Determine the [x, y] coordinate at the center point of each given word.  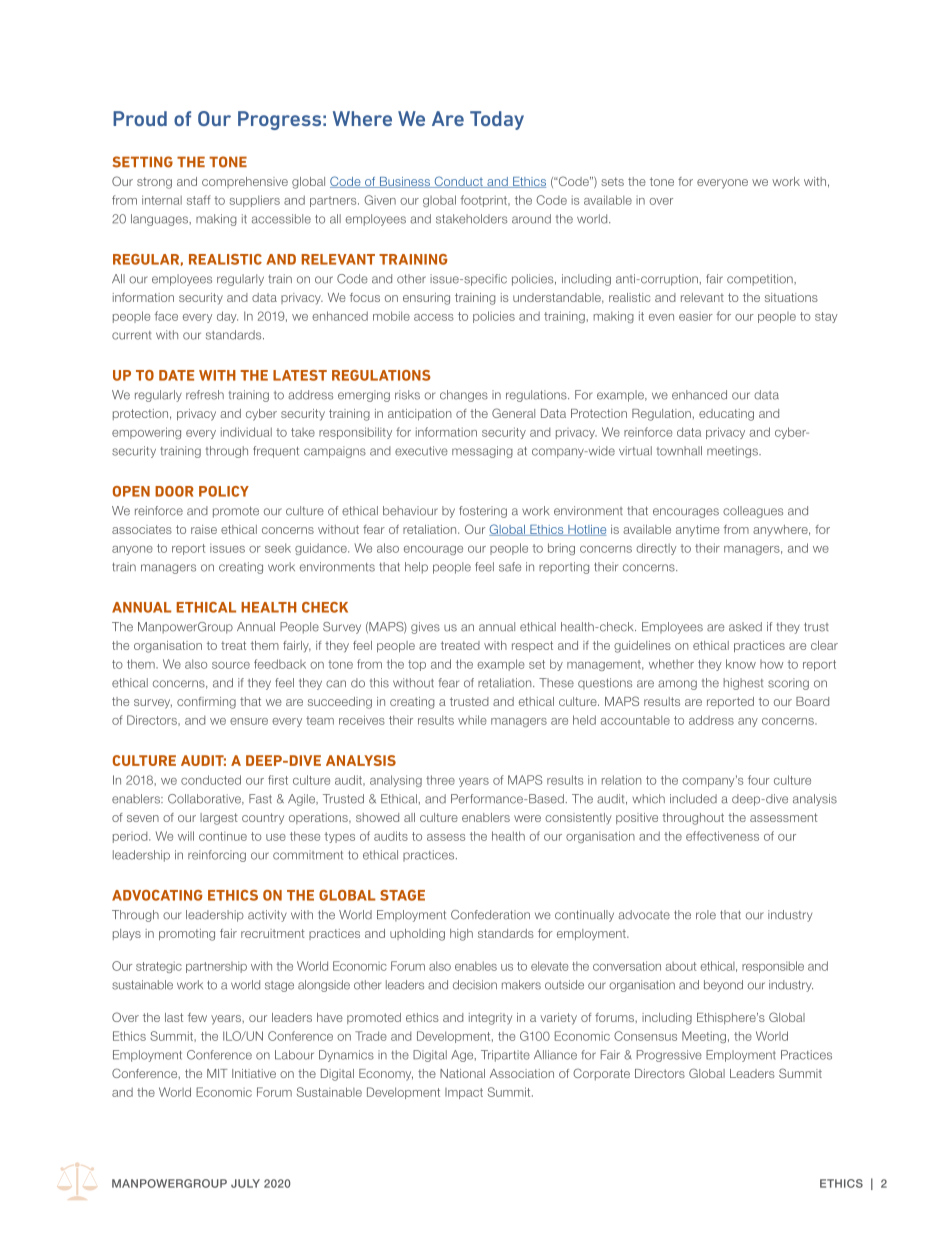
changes [464, 396]
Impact [464, 1093]
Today [497, 120]
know [741, 664]
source [231, 665]
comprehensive [245, 182]
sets [612, 181]
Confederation [490, 915]
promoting [187, 935]
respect [532, 646]
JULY [245, 1183]
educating [726, 415]
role [706, 915]
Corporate [601, 1074]
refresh [205, 395]
